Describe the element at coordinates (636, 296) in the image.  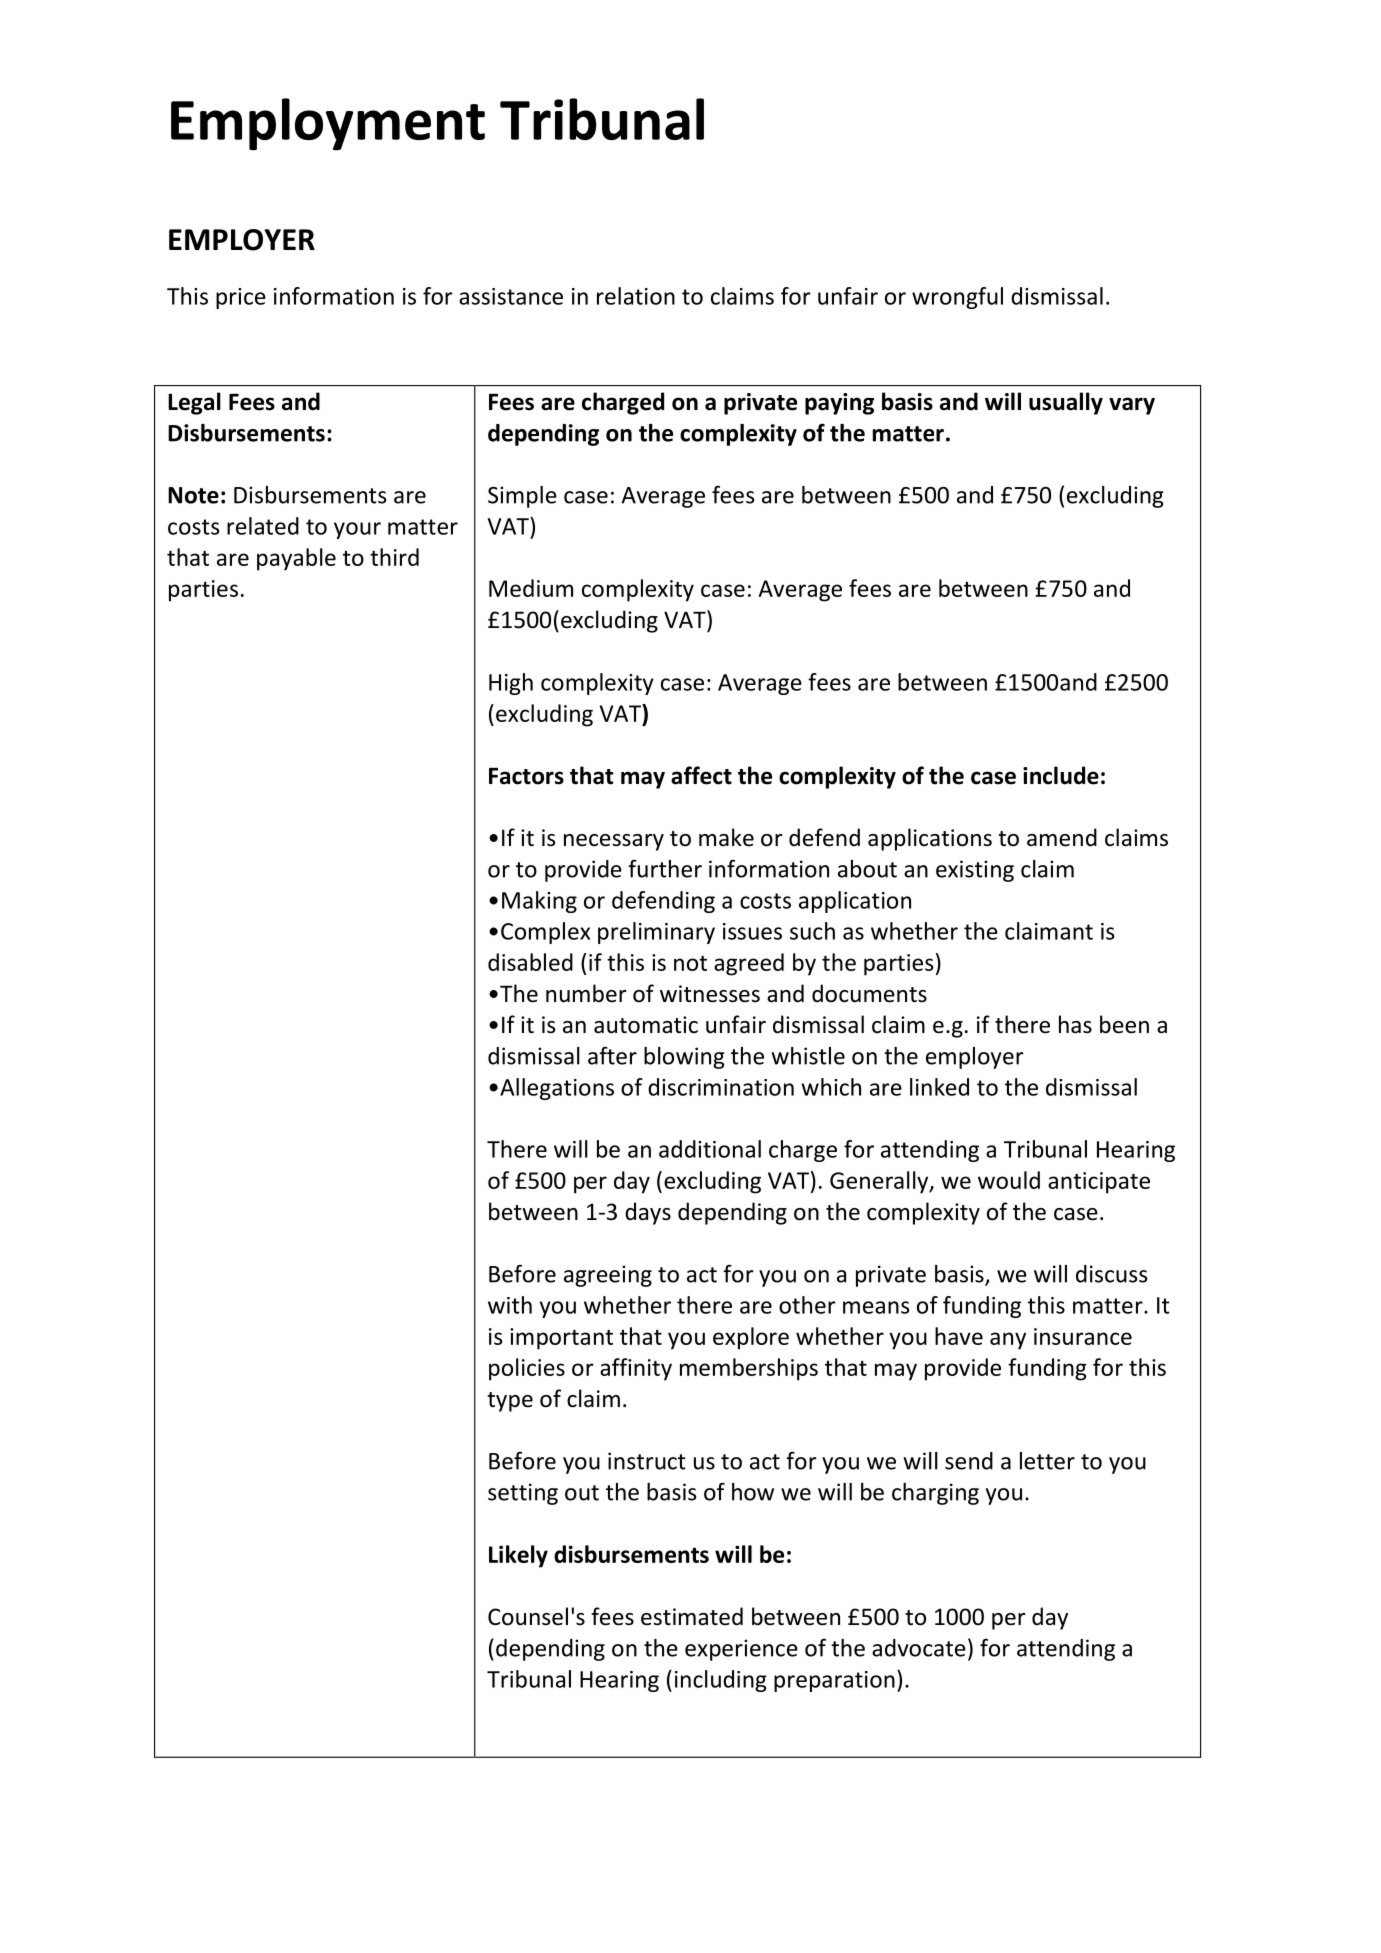
I see `relation` at that location.
